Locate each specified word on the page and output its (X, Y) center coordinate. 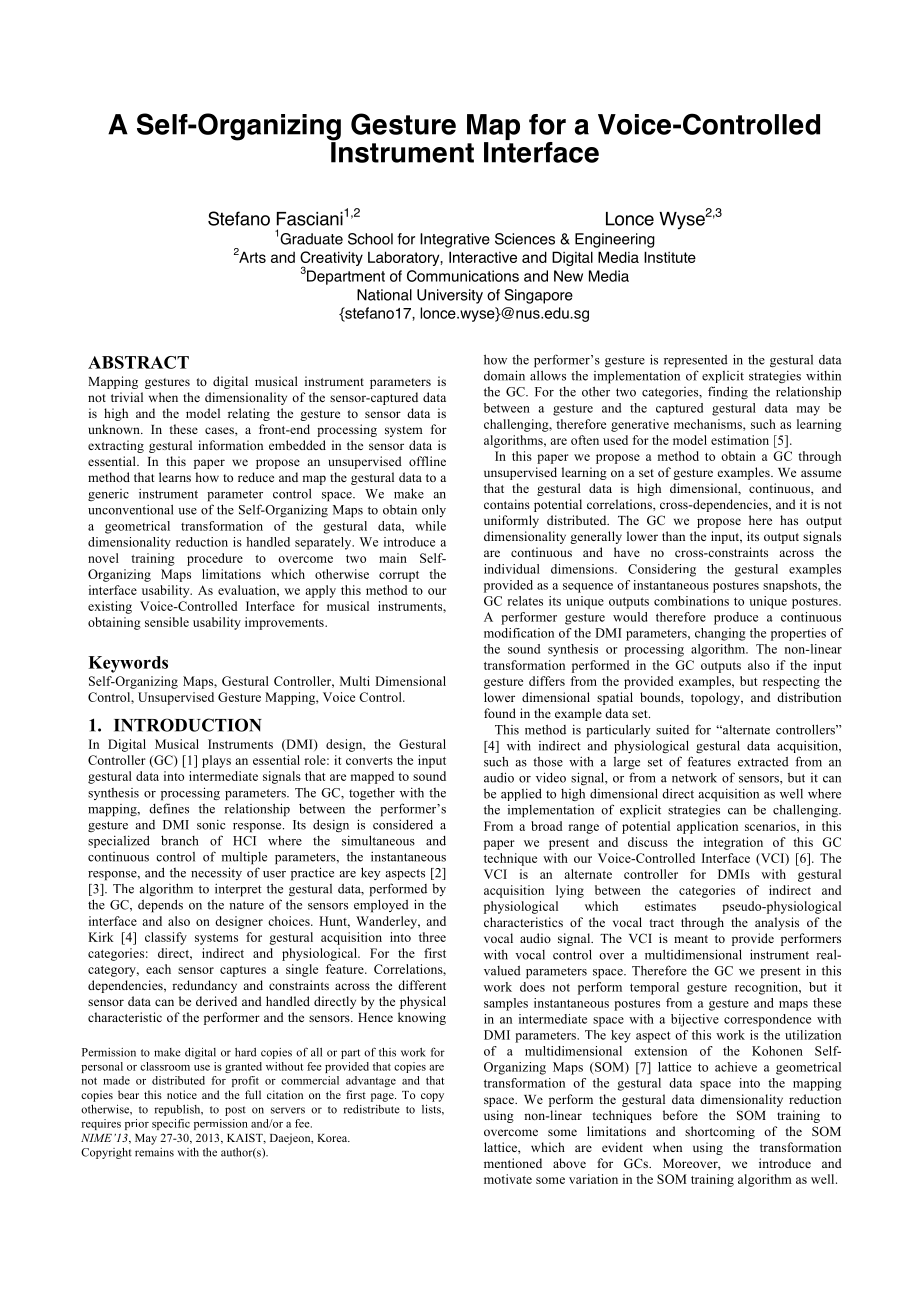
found (500, 713)
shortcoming (720, 1132)
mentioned (513, 1163)
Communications (463, 276)
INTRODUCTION (188, 725)
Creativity (331, 260)
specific (171, 1124)
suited (672, 729)
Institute (670, 257)
